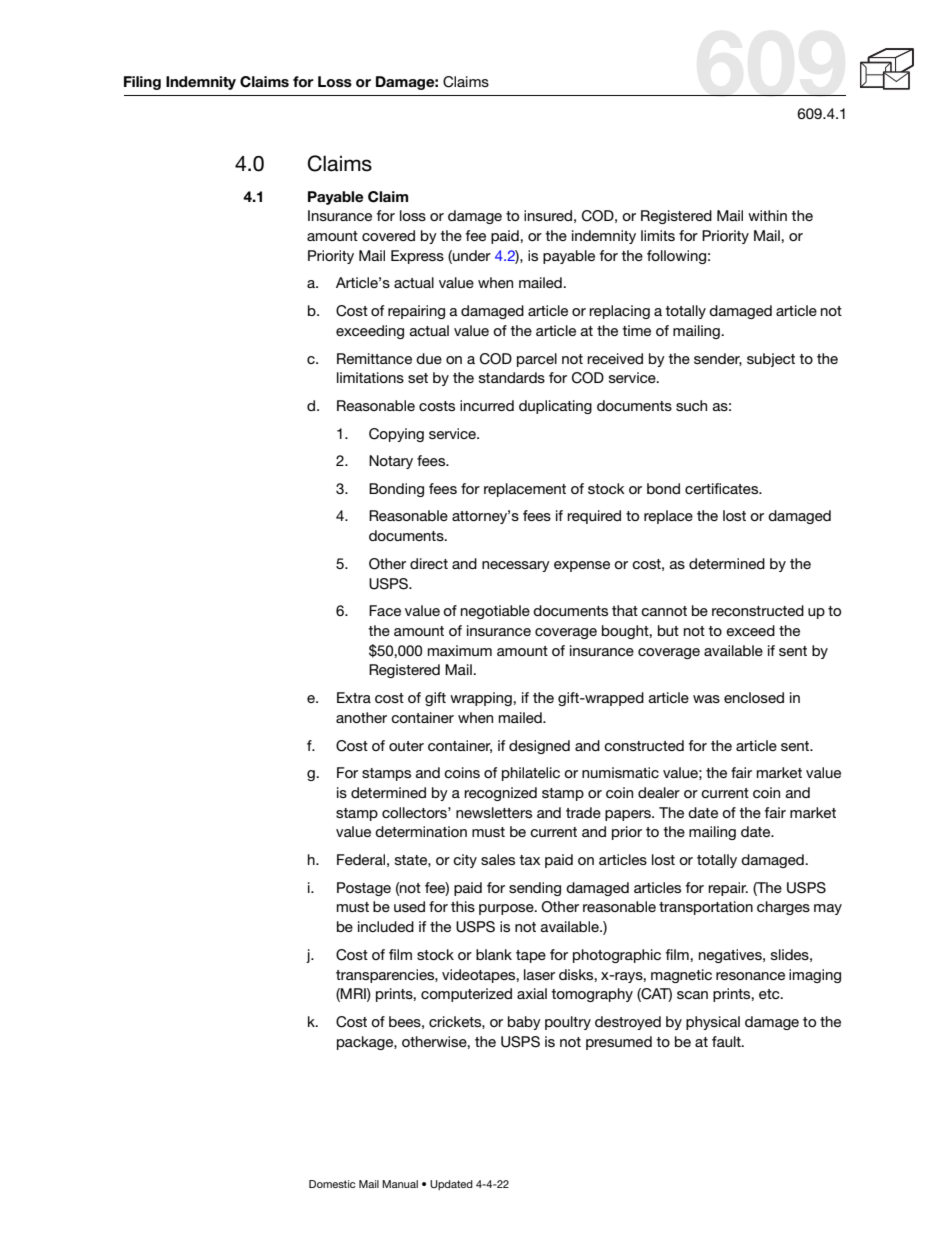  Describe the element at coordinates (364, 889) in the screenshot. I see `Postage` at that location.
